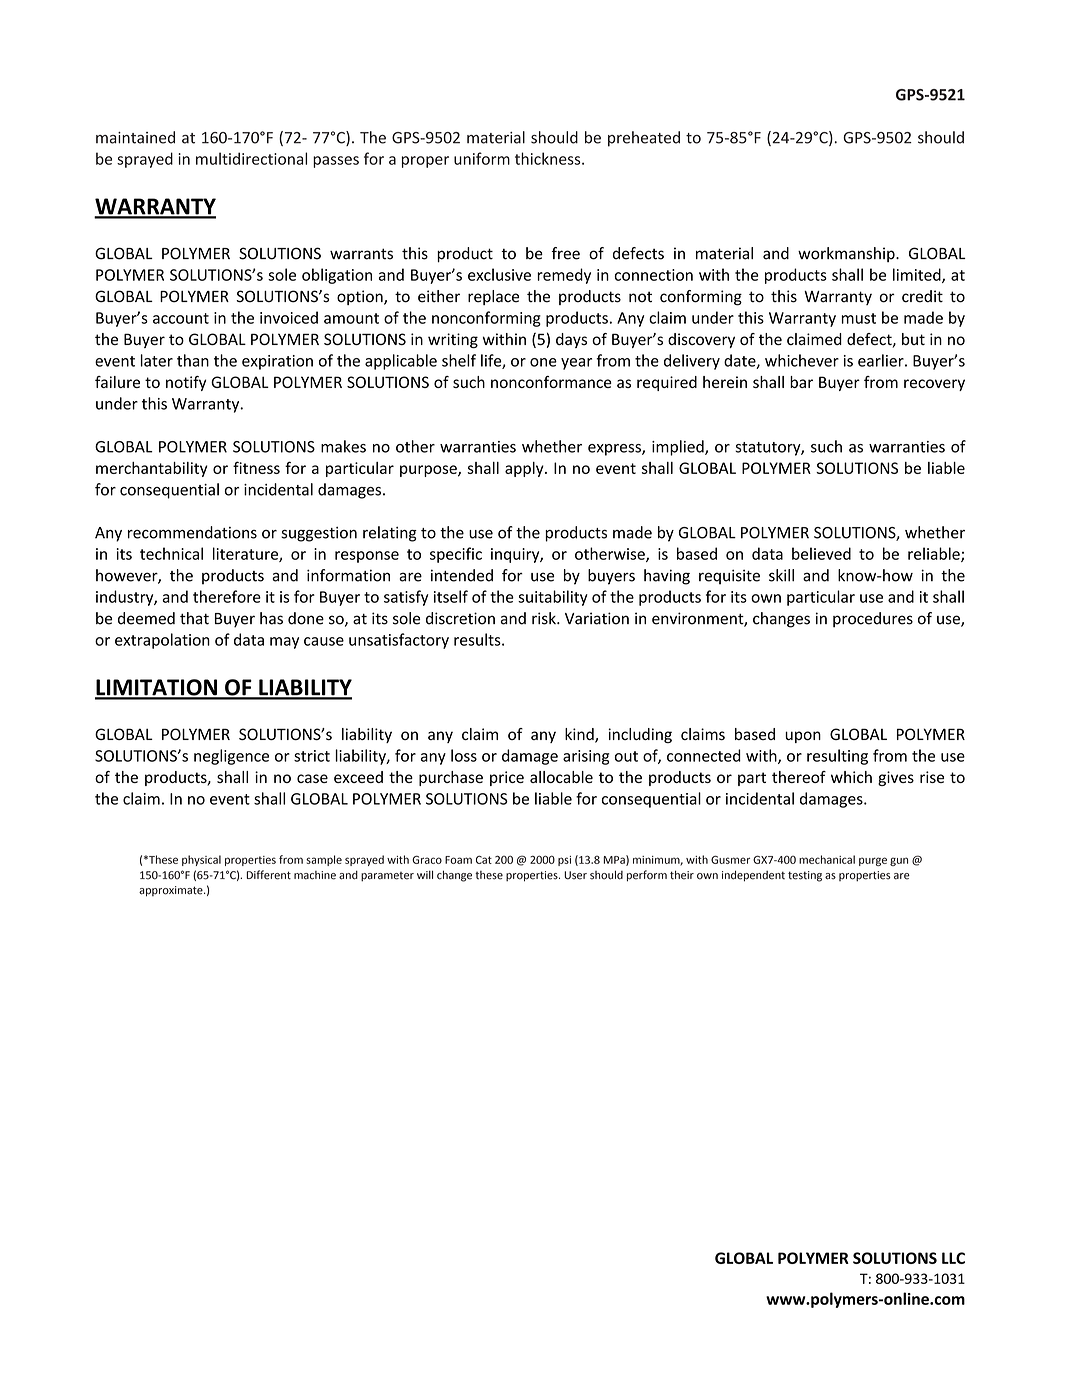  Describe the element at coordinates (953, 1258) in the image. I see `LLC` at that location.
